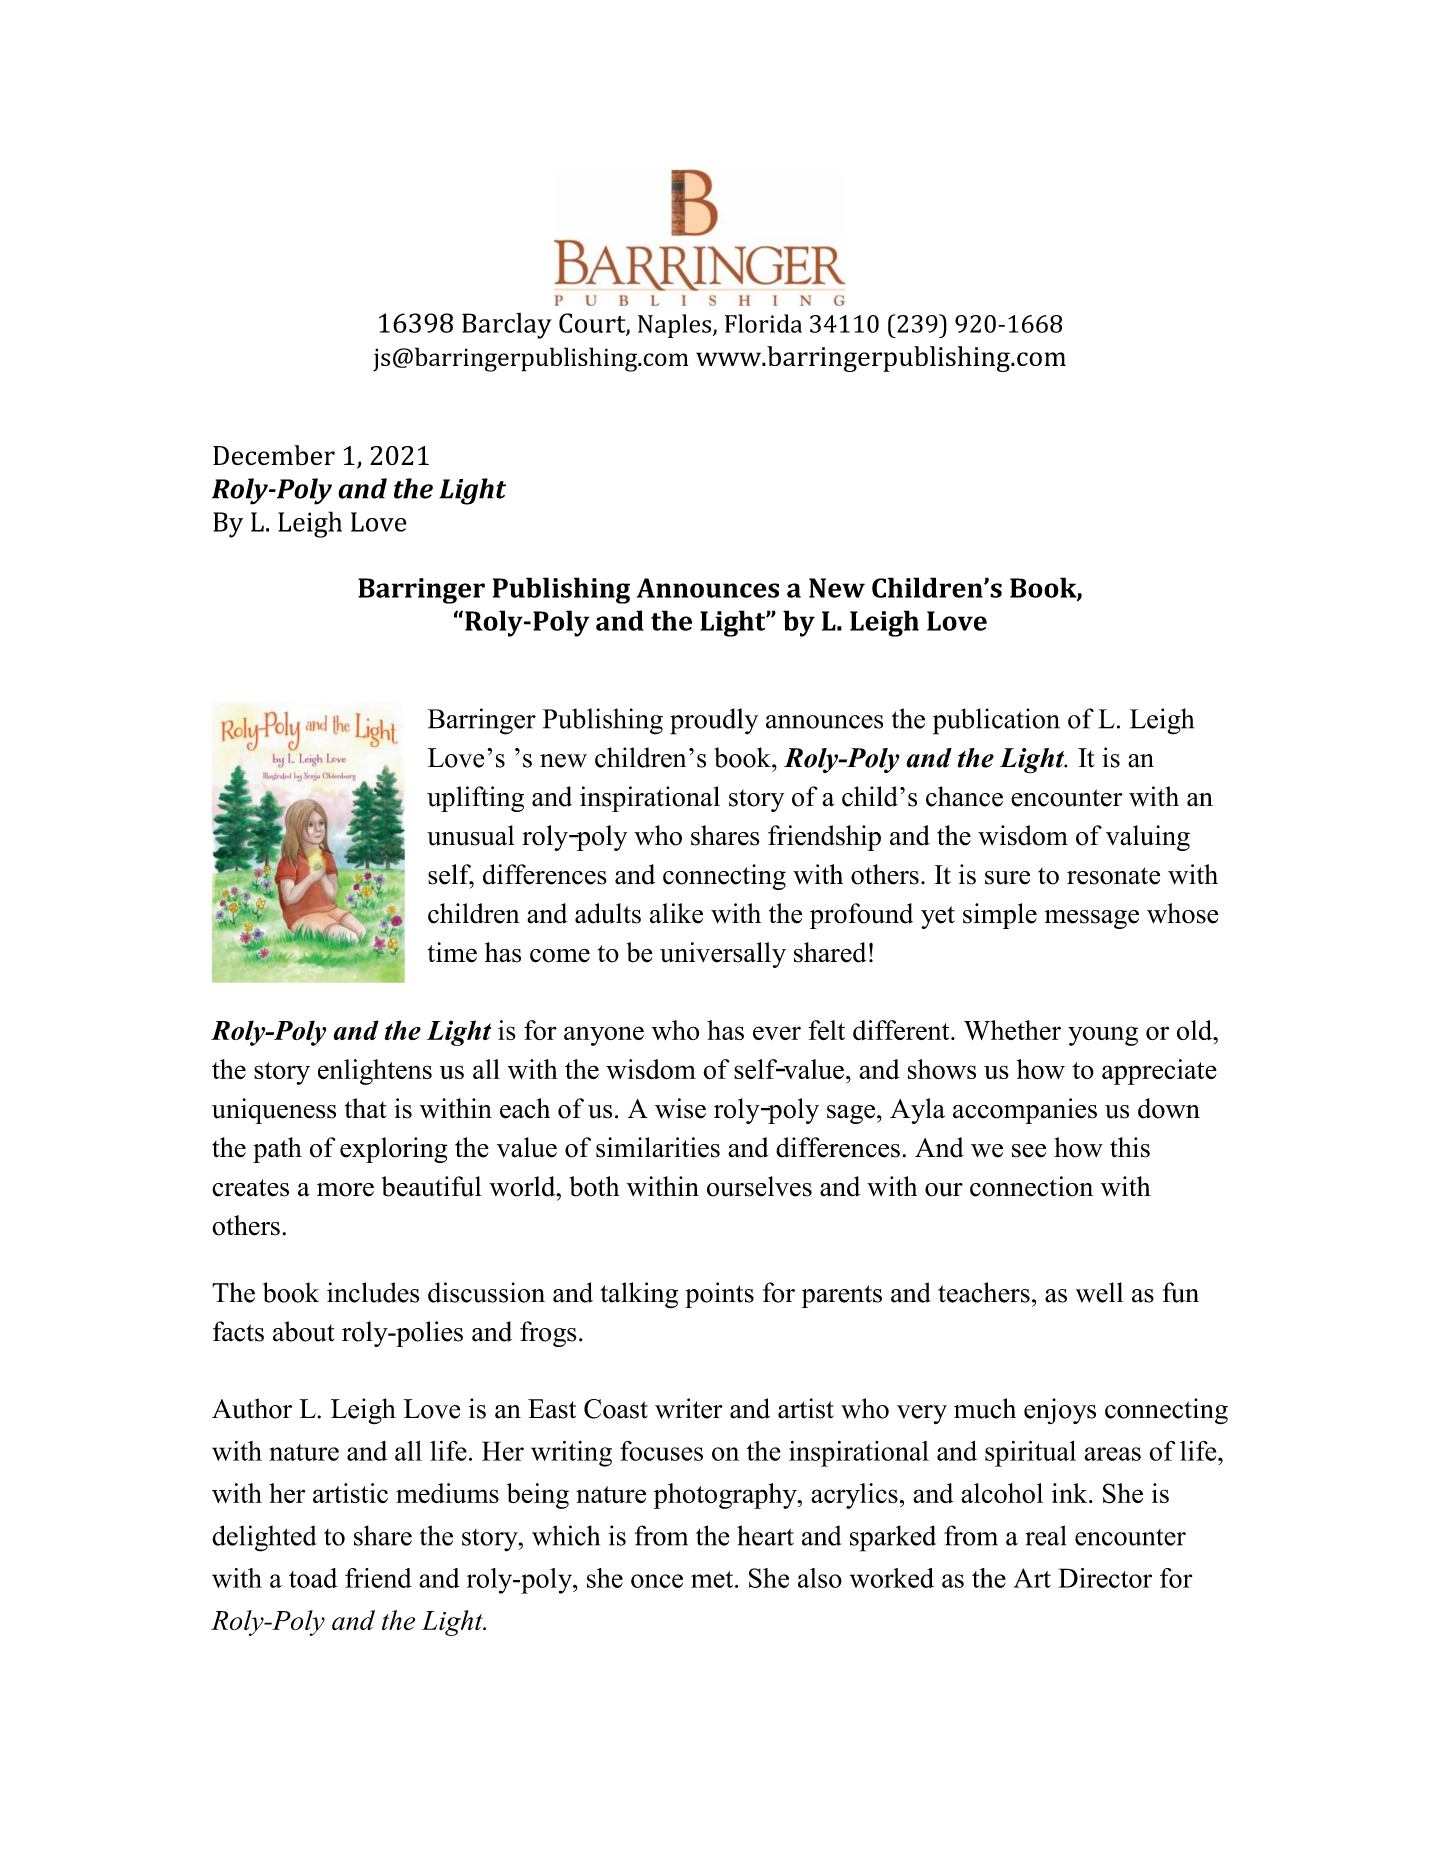  I want to click on Barclay, so click(507, 325).
